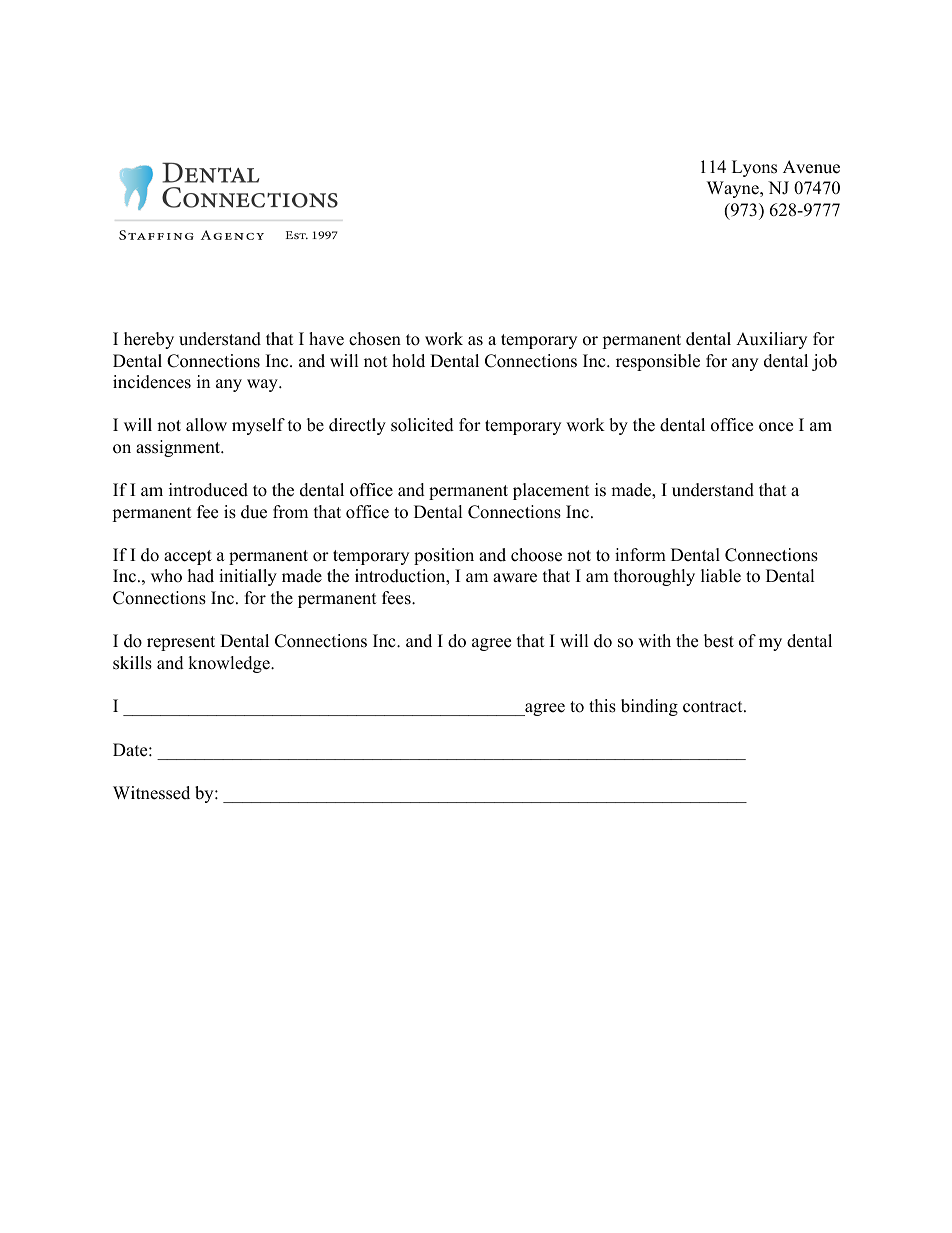 The height and width of the document is (1233, 952). I want to click on introduced, so click(208, 490).
